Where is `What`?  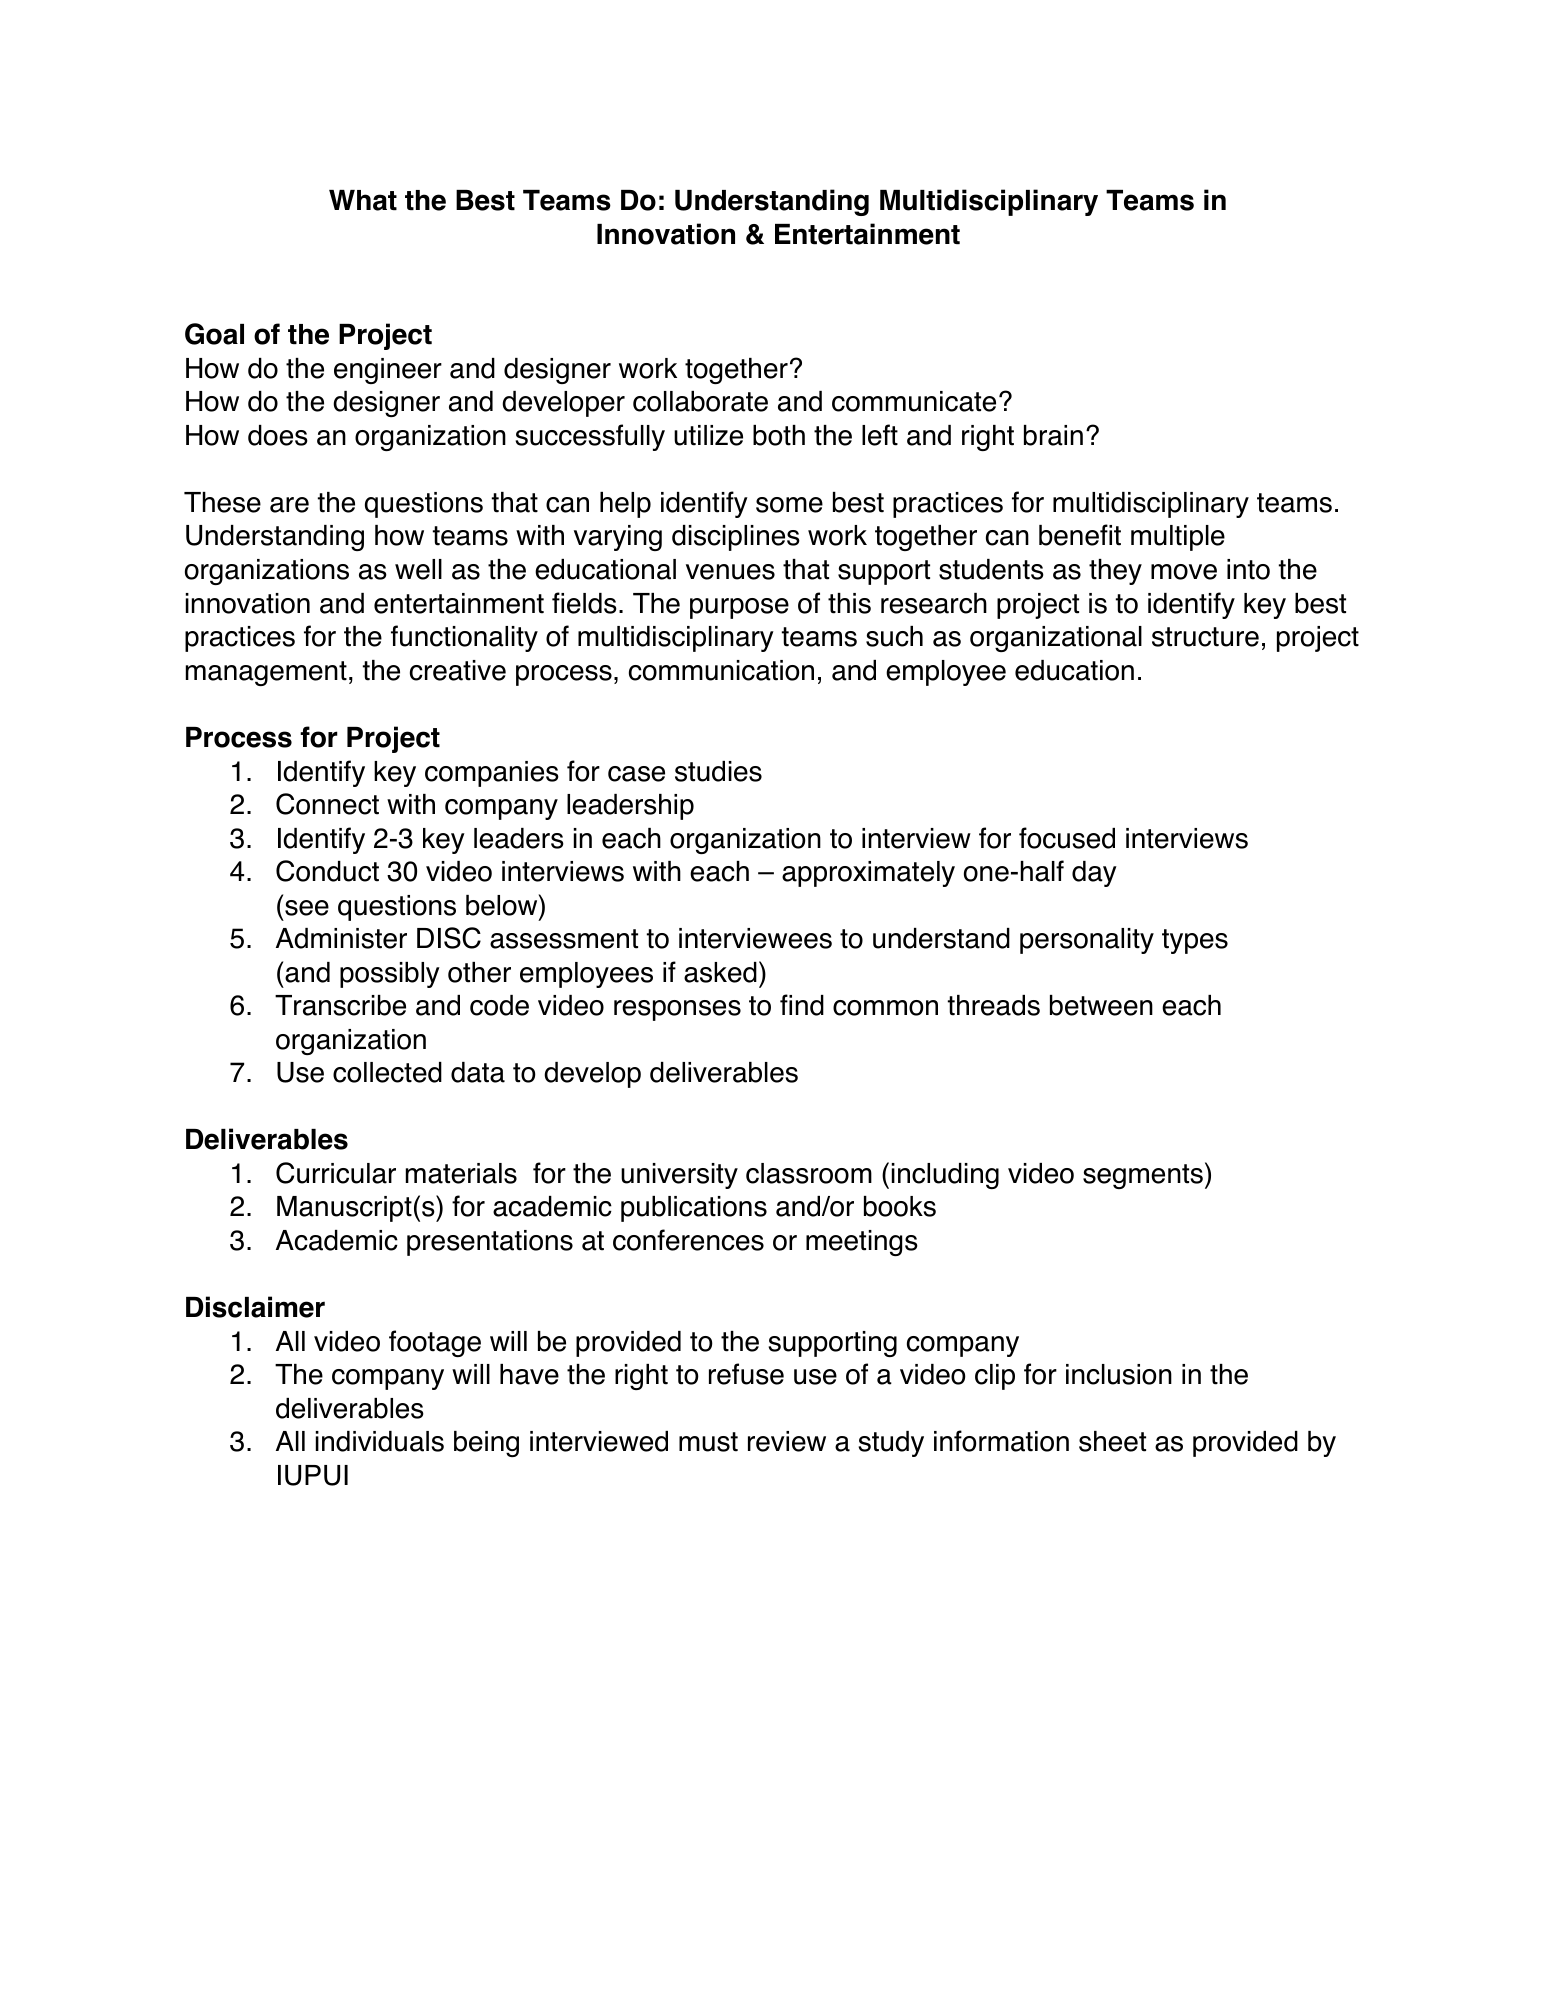
What is located at coordinates (363, 200).
